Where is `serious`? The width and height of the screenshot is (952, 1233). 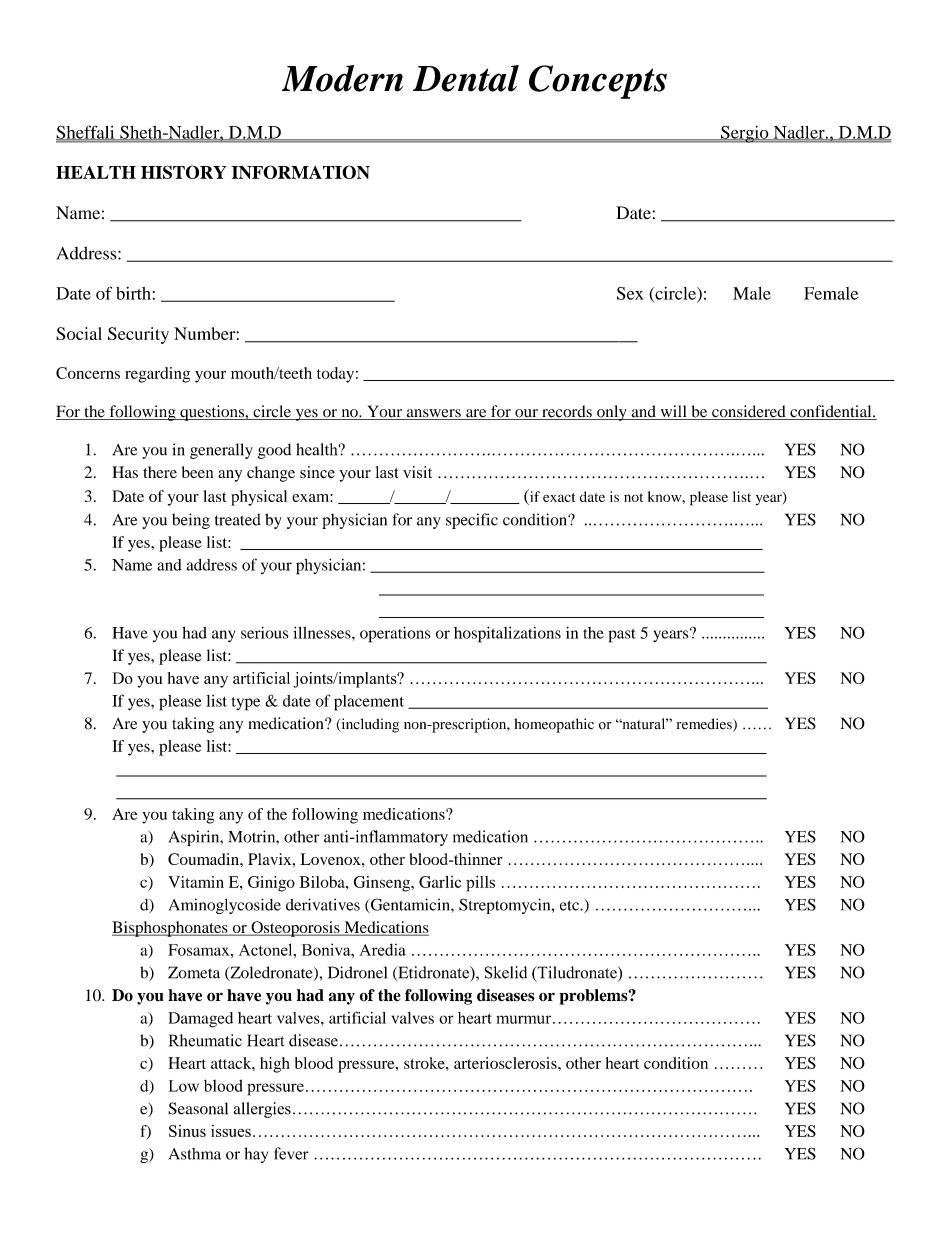
serious is located at coordinates (265, 632).
